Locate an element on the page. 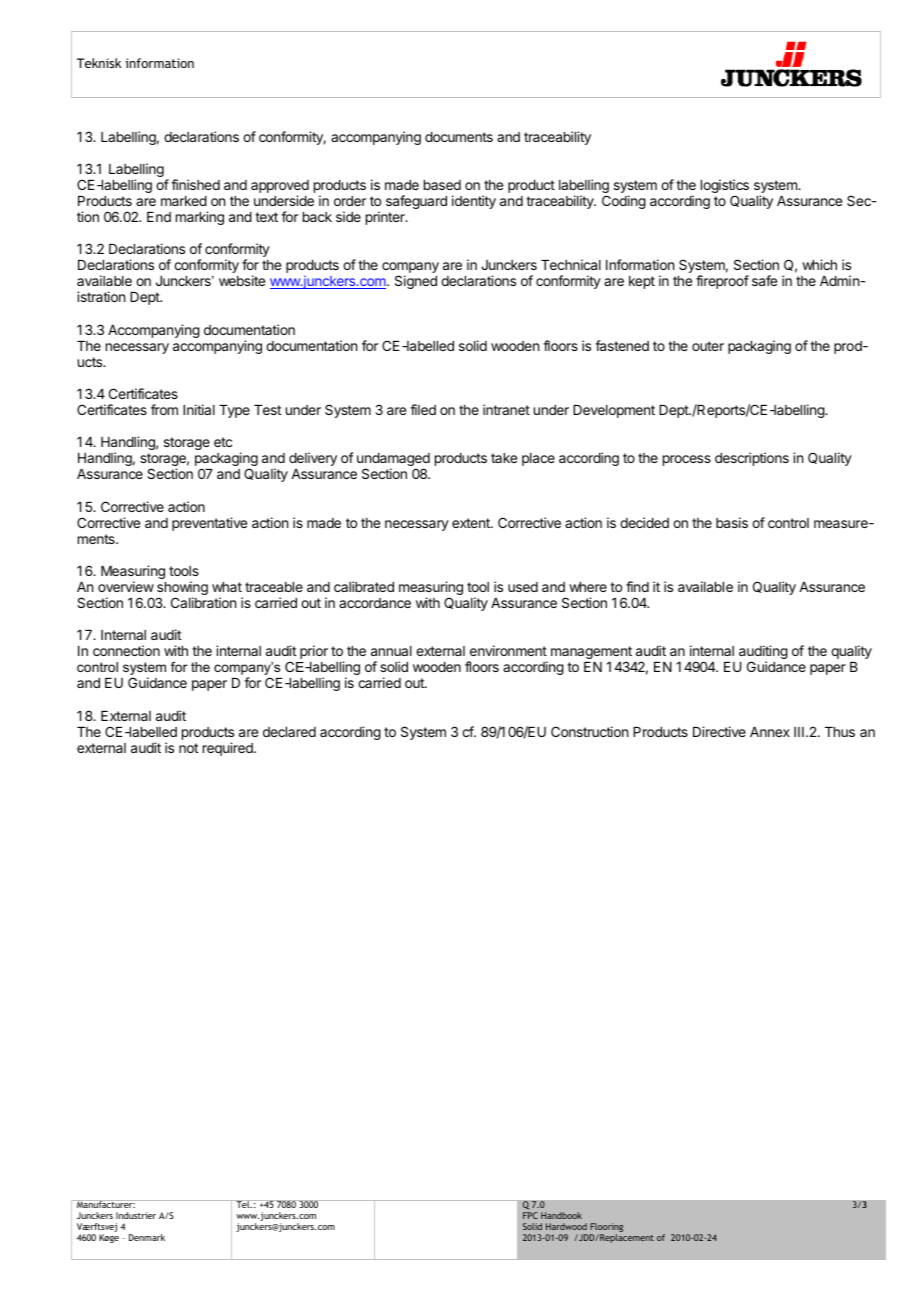 Image resolution: width=924 pixels, height=1308 pixels. logistics is located at coordinates (725, 187).
